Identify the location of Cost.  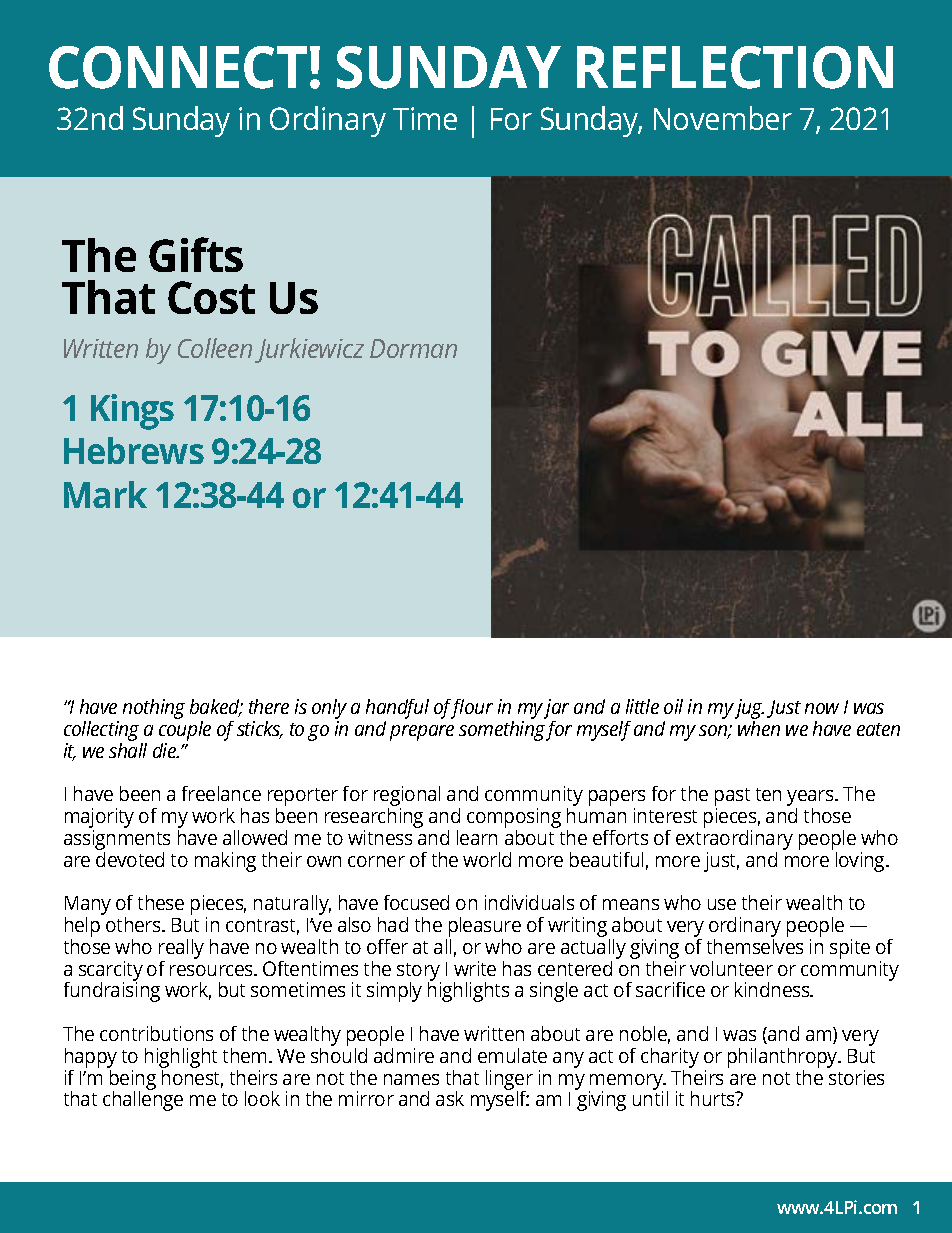
(211, 297).
